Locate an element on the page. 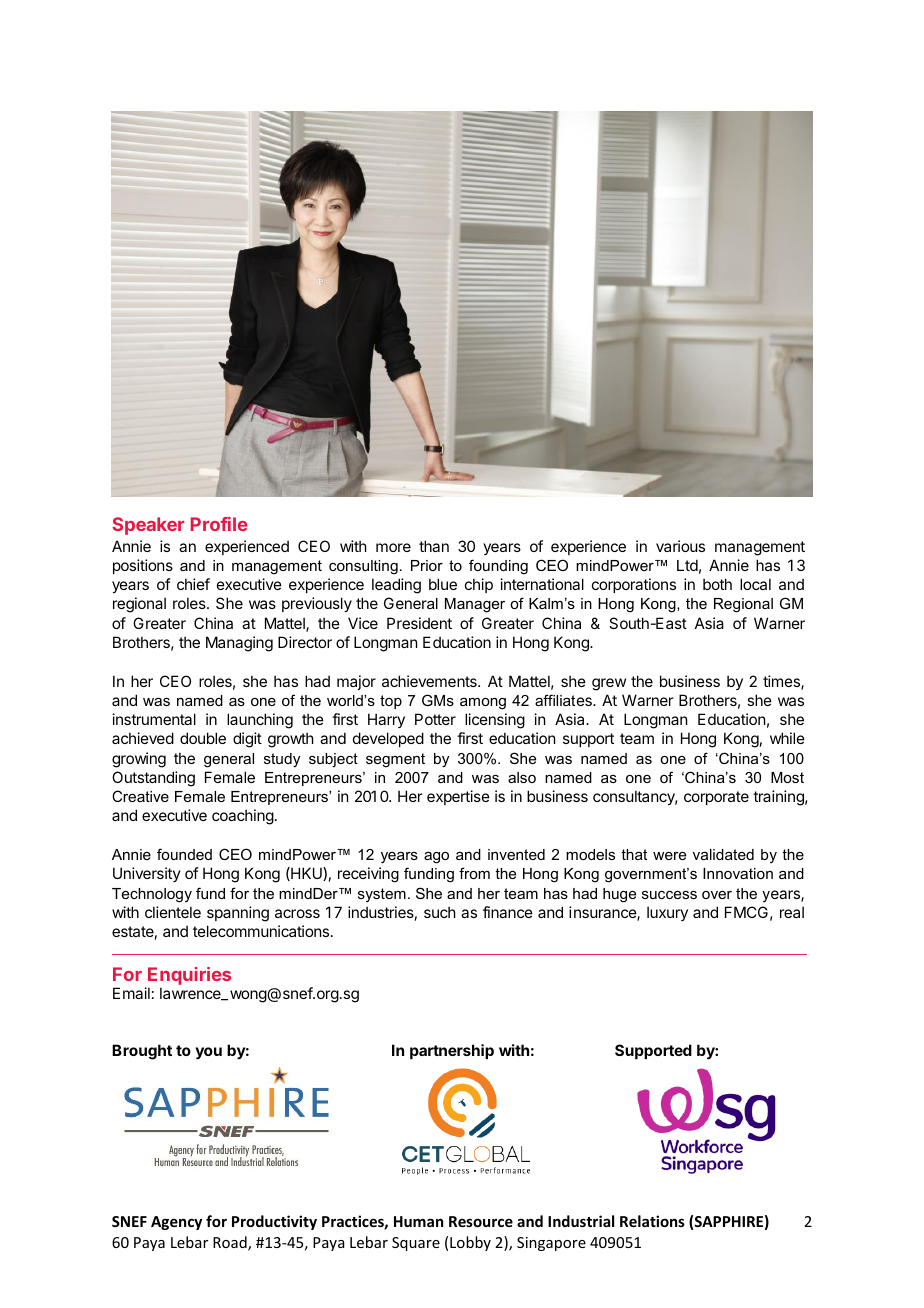 The height and width of the page is (1308, 924). Agency is located at coordinates (176, 1223).
